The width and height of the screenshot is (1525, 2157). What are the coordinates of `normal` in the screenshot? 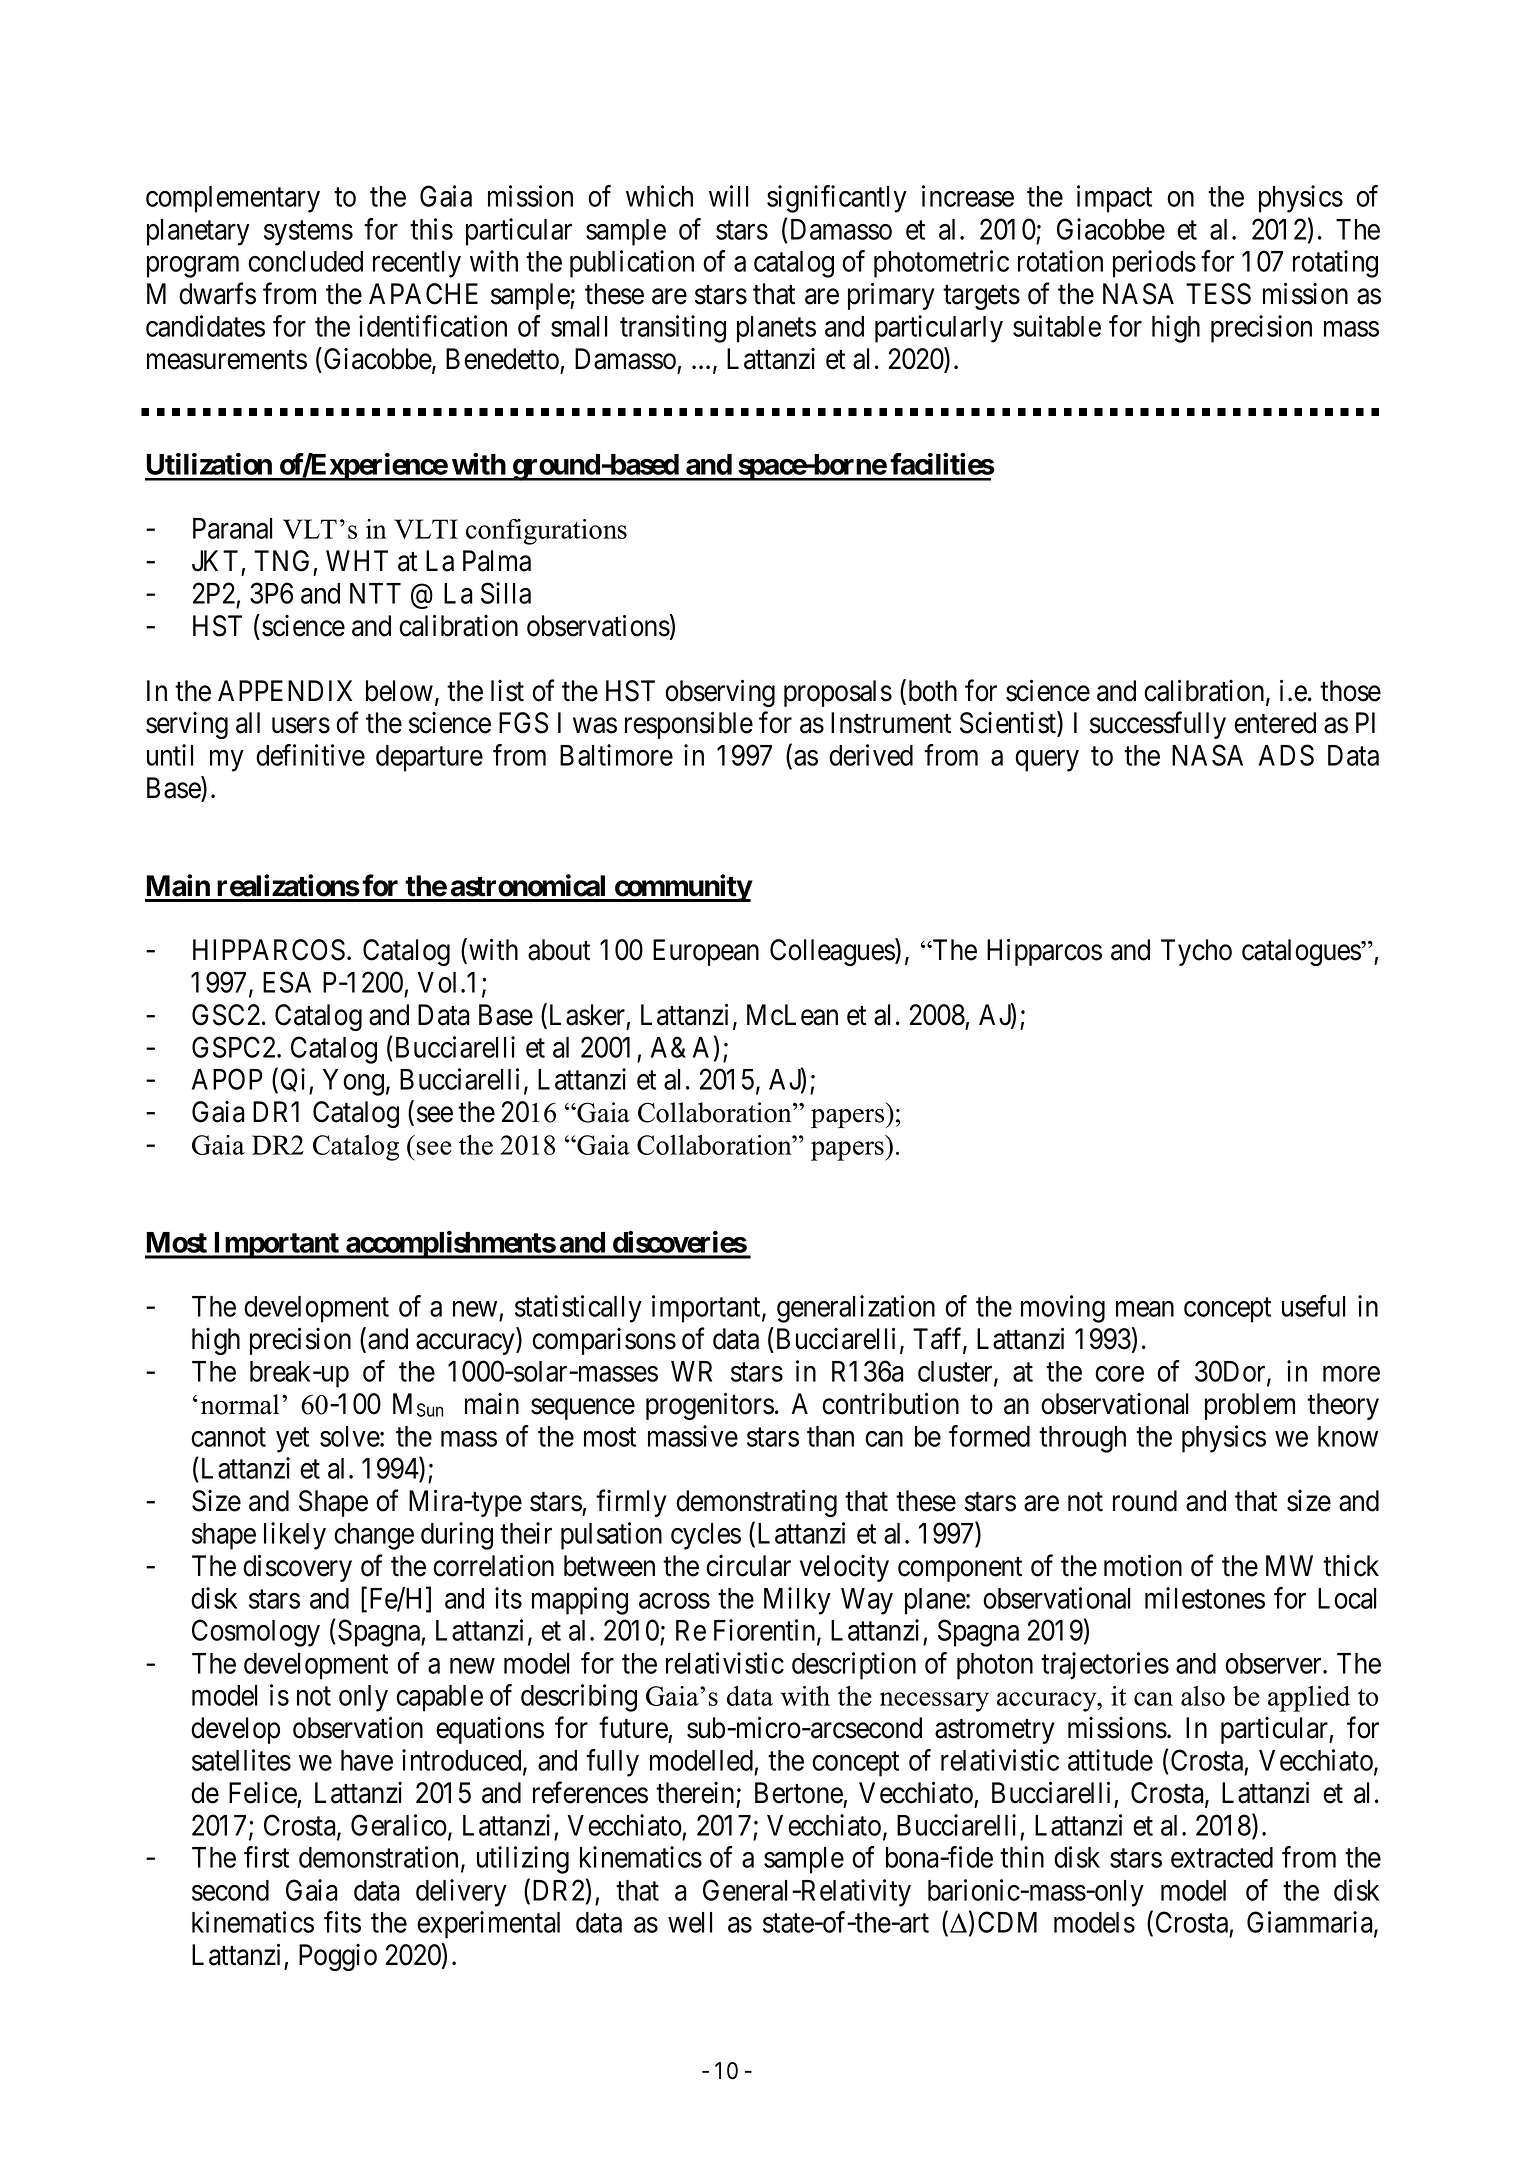 It's located at (240, 1404).
